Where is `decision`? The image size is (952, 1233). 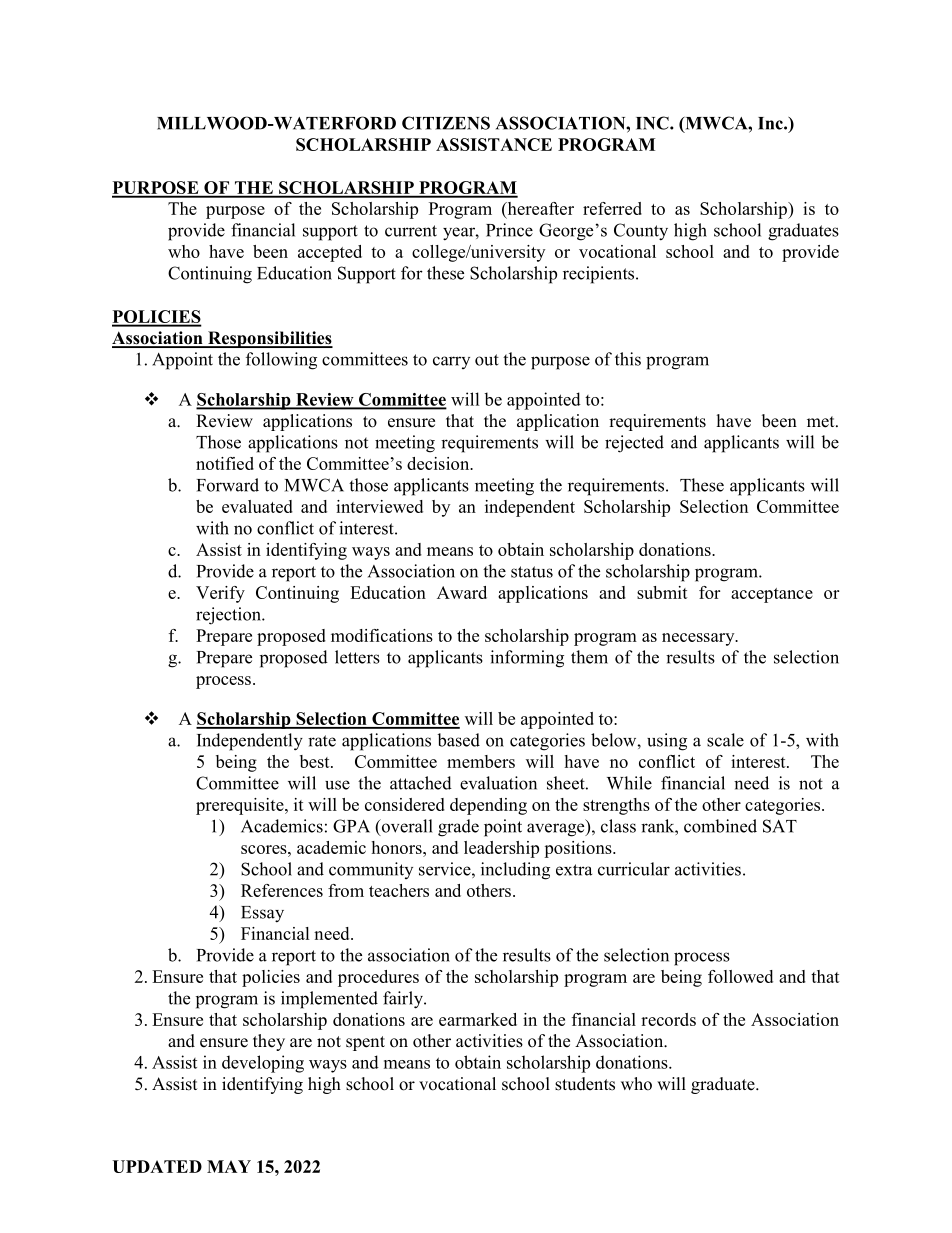
decision is located at coordinates (439, 463).
